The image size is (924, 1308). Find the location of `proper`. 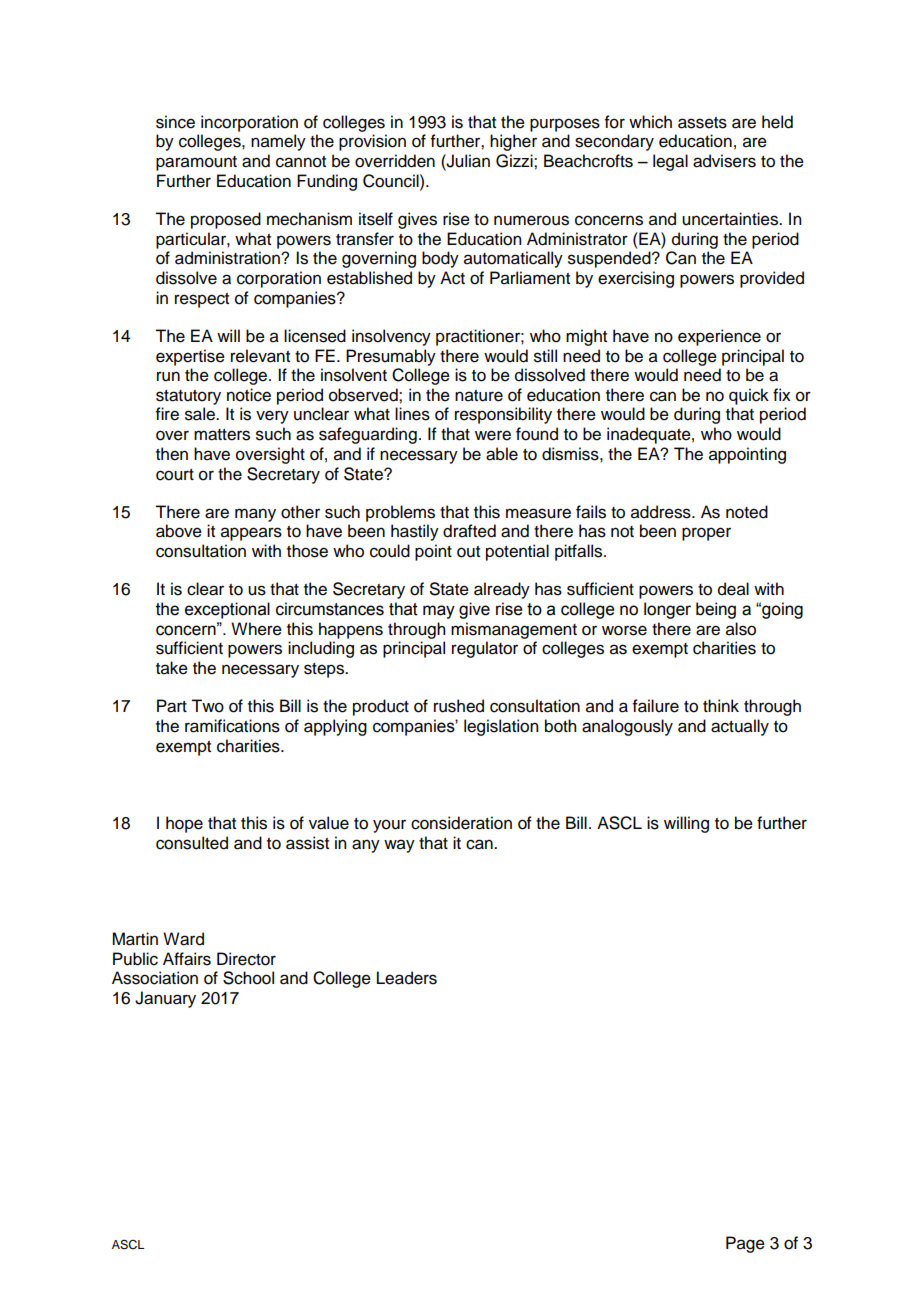

proper is located at coordinates (706, 534).
